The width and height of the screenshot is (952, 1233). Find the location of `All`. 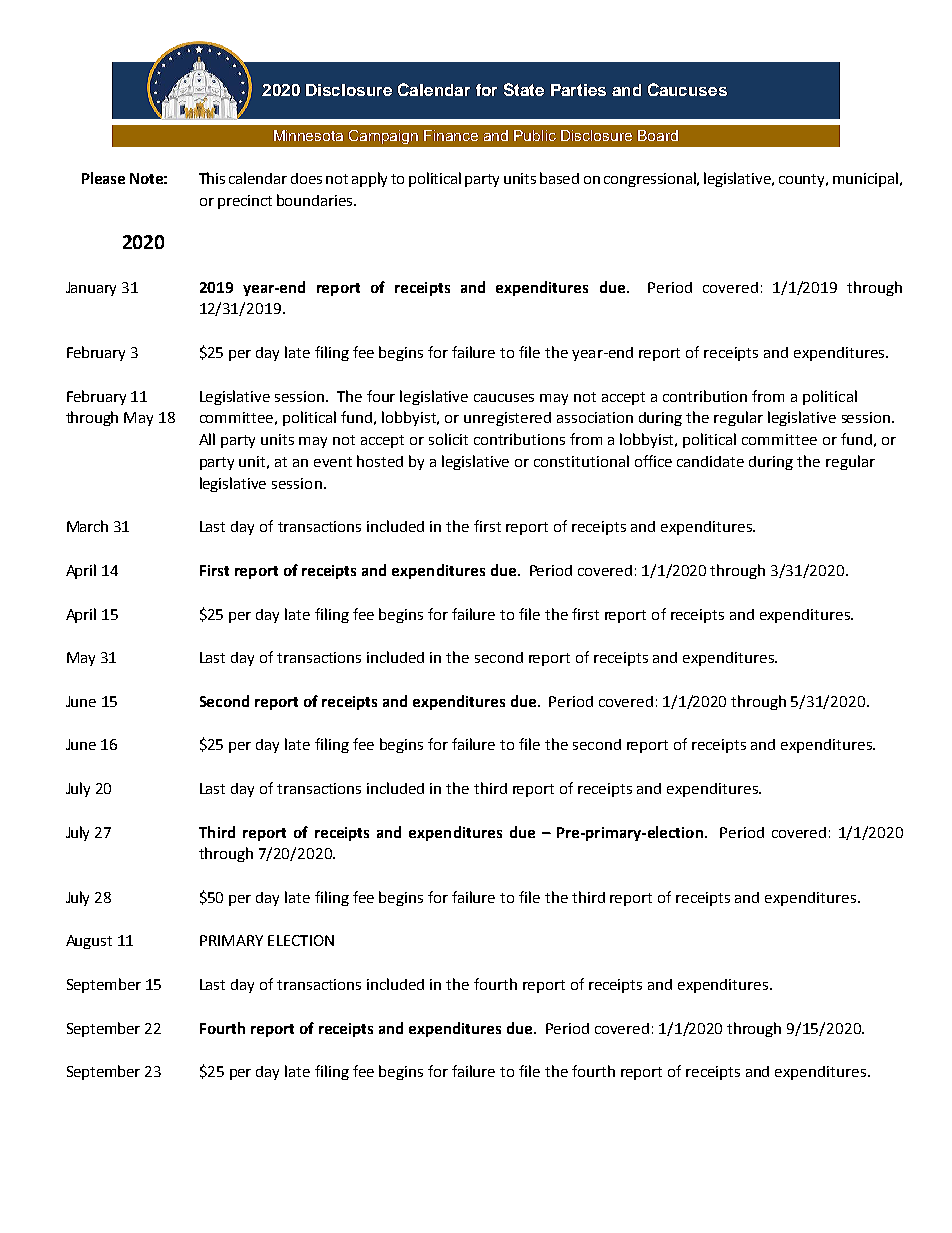

All is located at coordinates (207, 439).
